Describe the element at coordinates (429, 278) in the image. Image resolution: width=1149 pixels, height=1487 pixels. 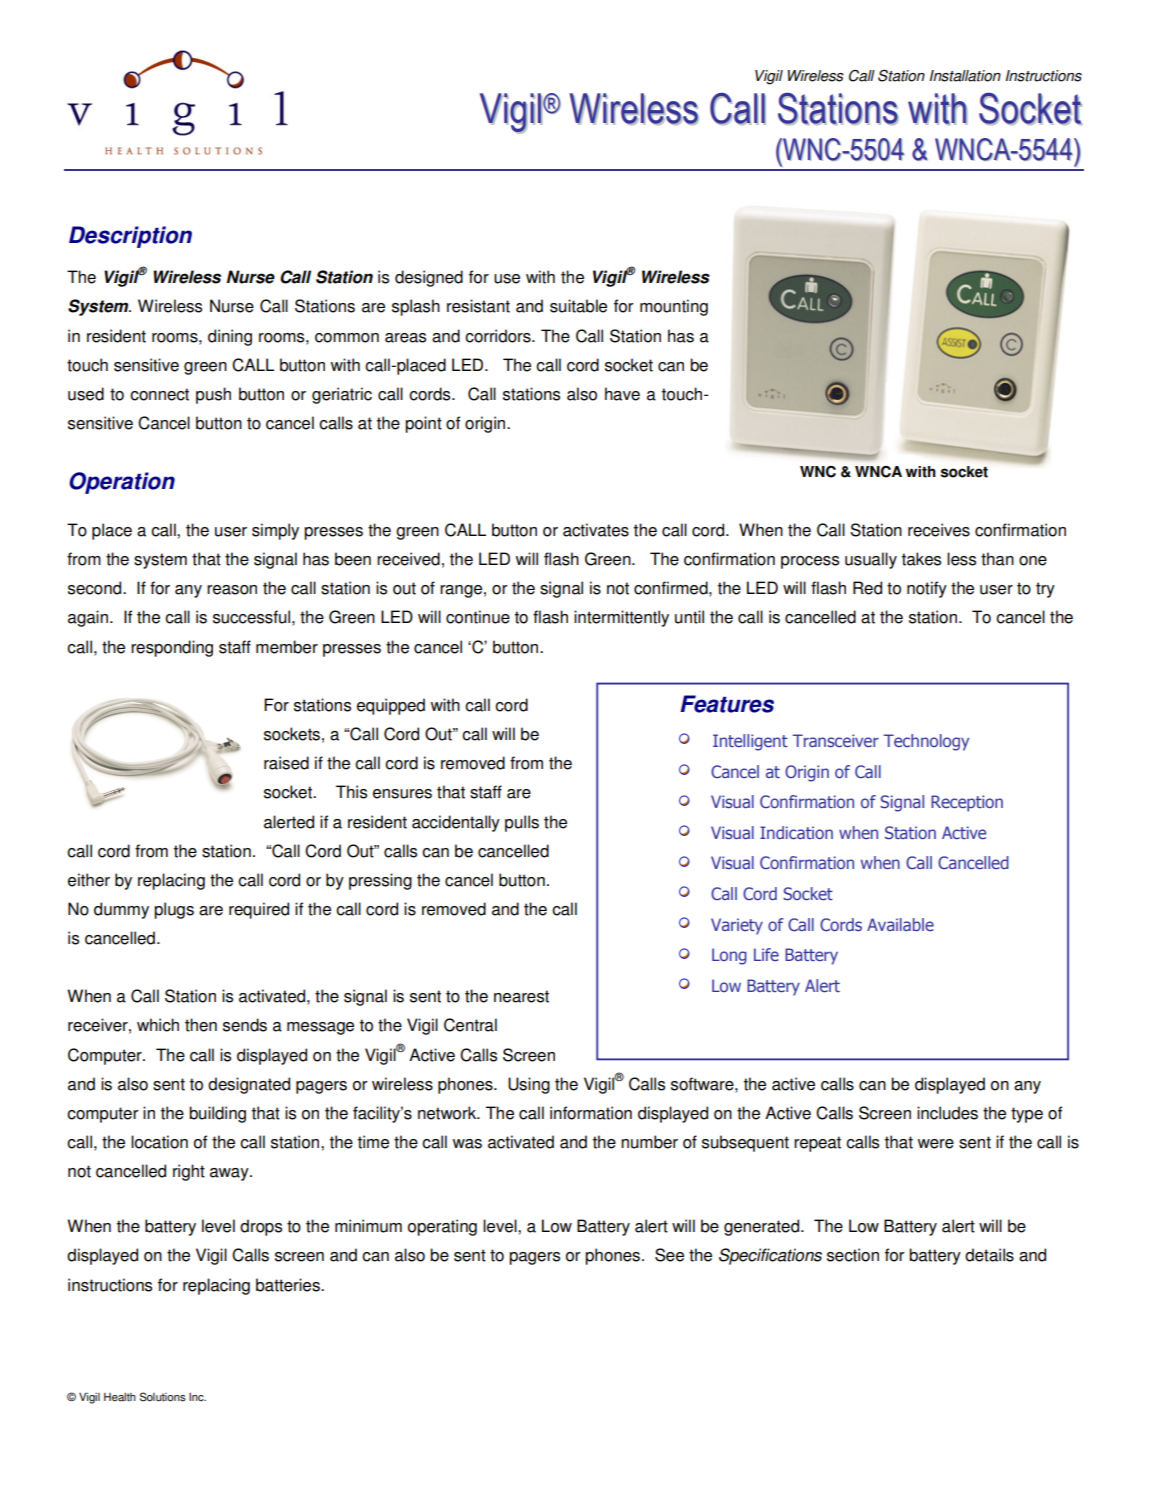
I see `designed` at that location.
